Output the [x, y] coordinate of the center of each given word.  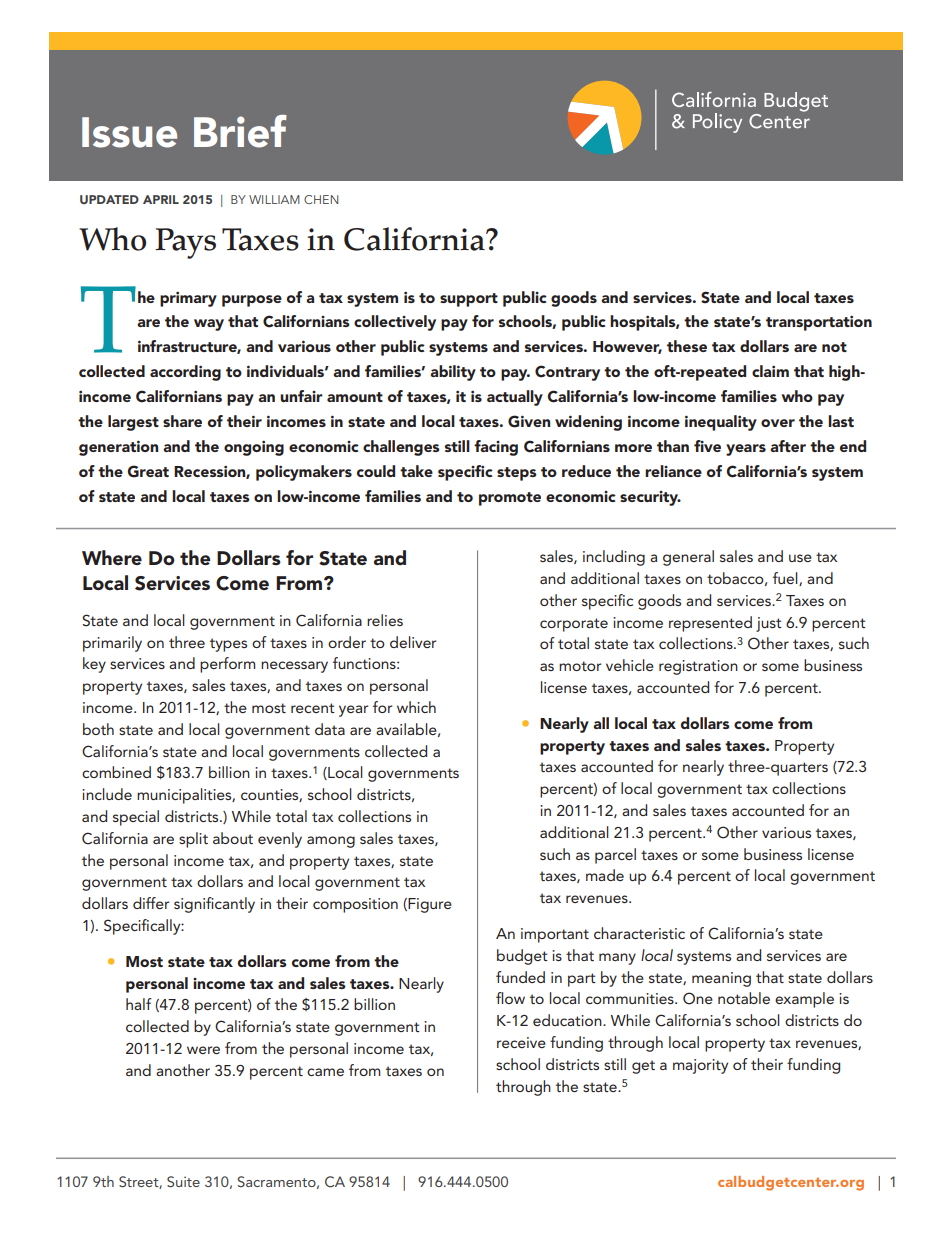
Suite [183, 1181]
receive [521, 1042]
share [182, 421]
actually [515, 398]
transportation [819, 323]
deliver [413, 642]
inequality [721, 423]
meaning [721, 979]
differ [151, 903]
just [769, 624]
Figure [430, 905]
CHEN [321, 199]
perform [227, 665]
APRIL [161, 199]
